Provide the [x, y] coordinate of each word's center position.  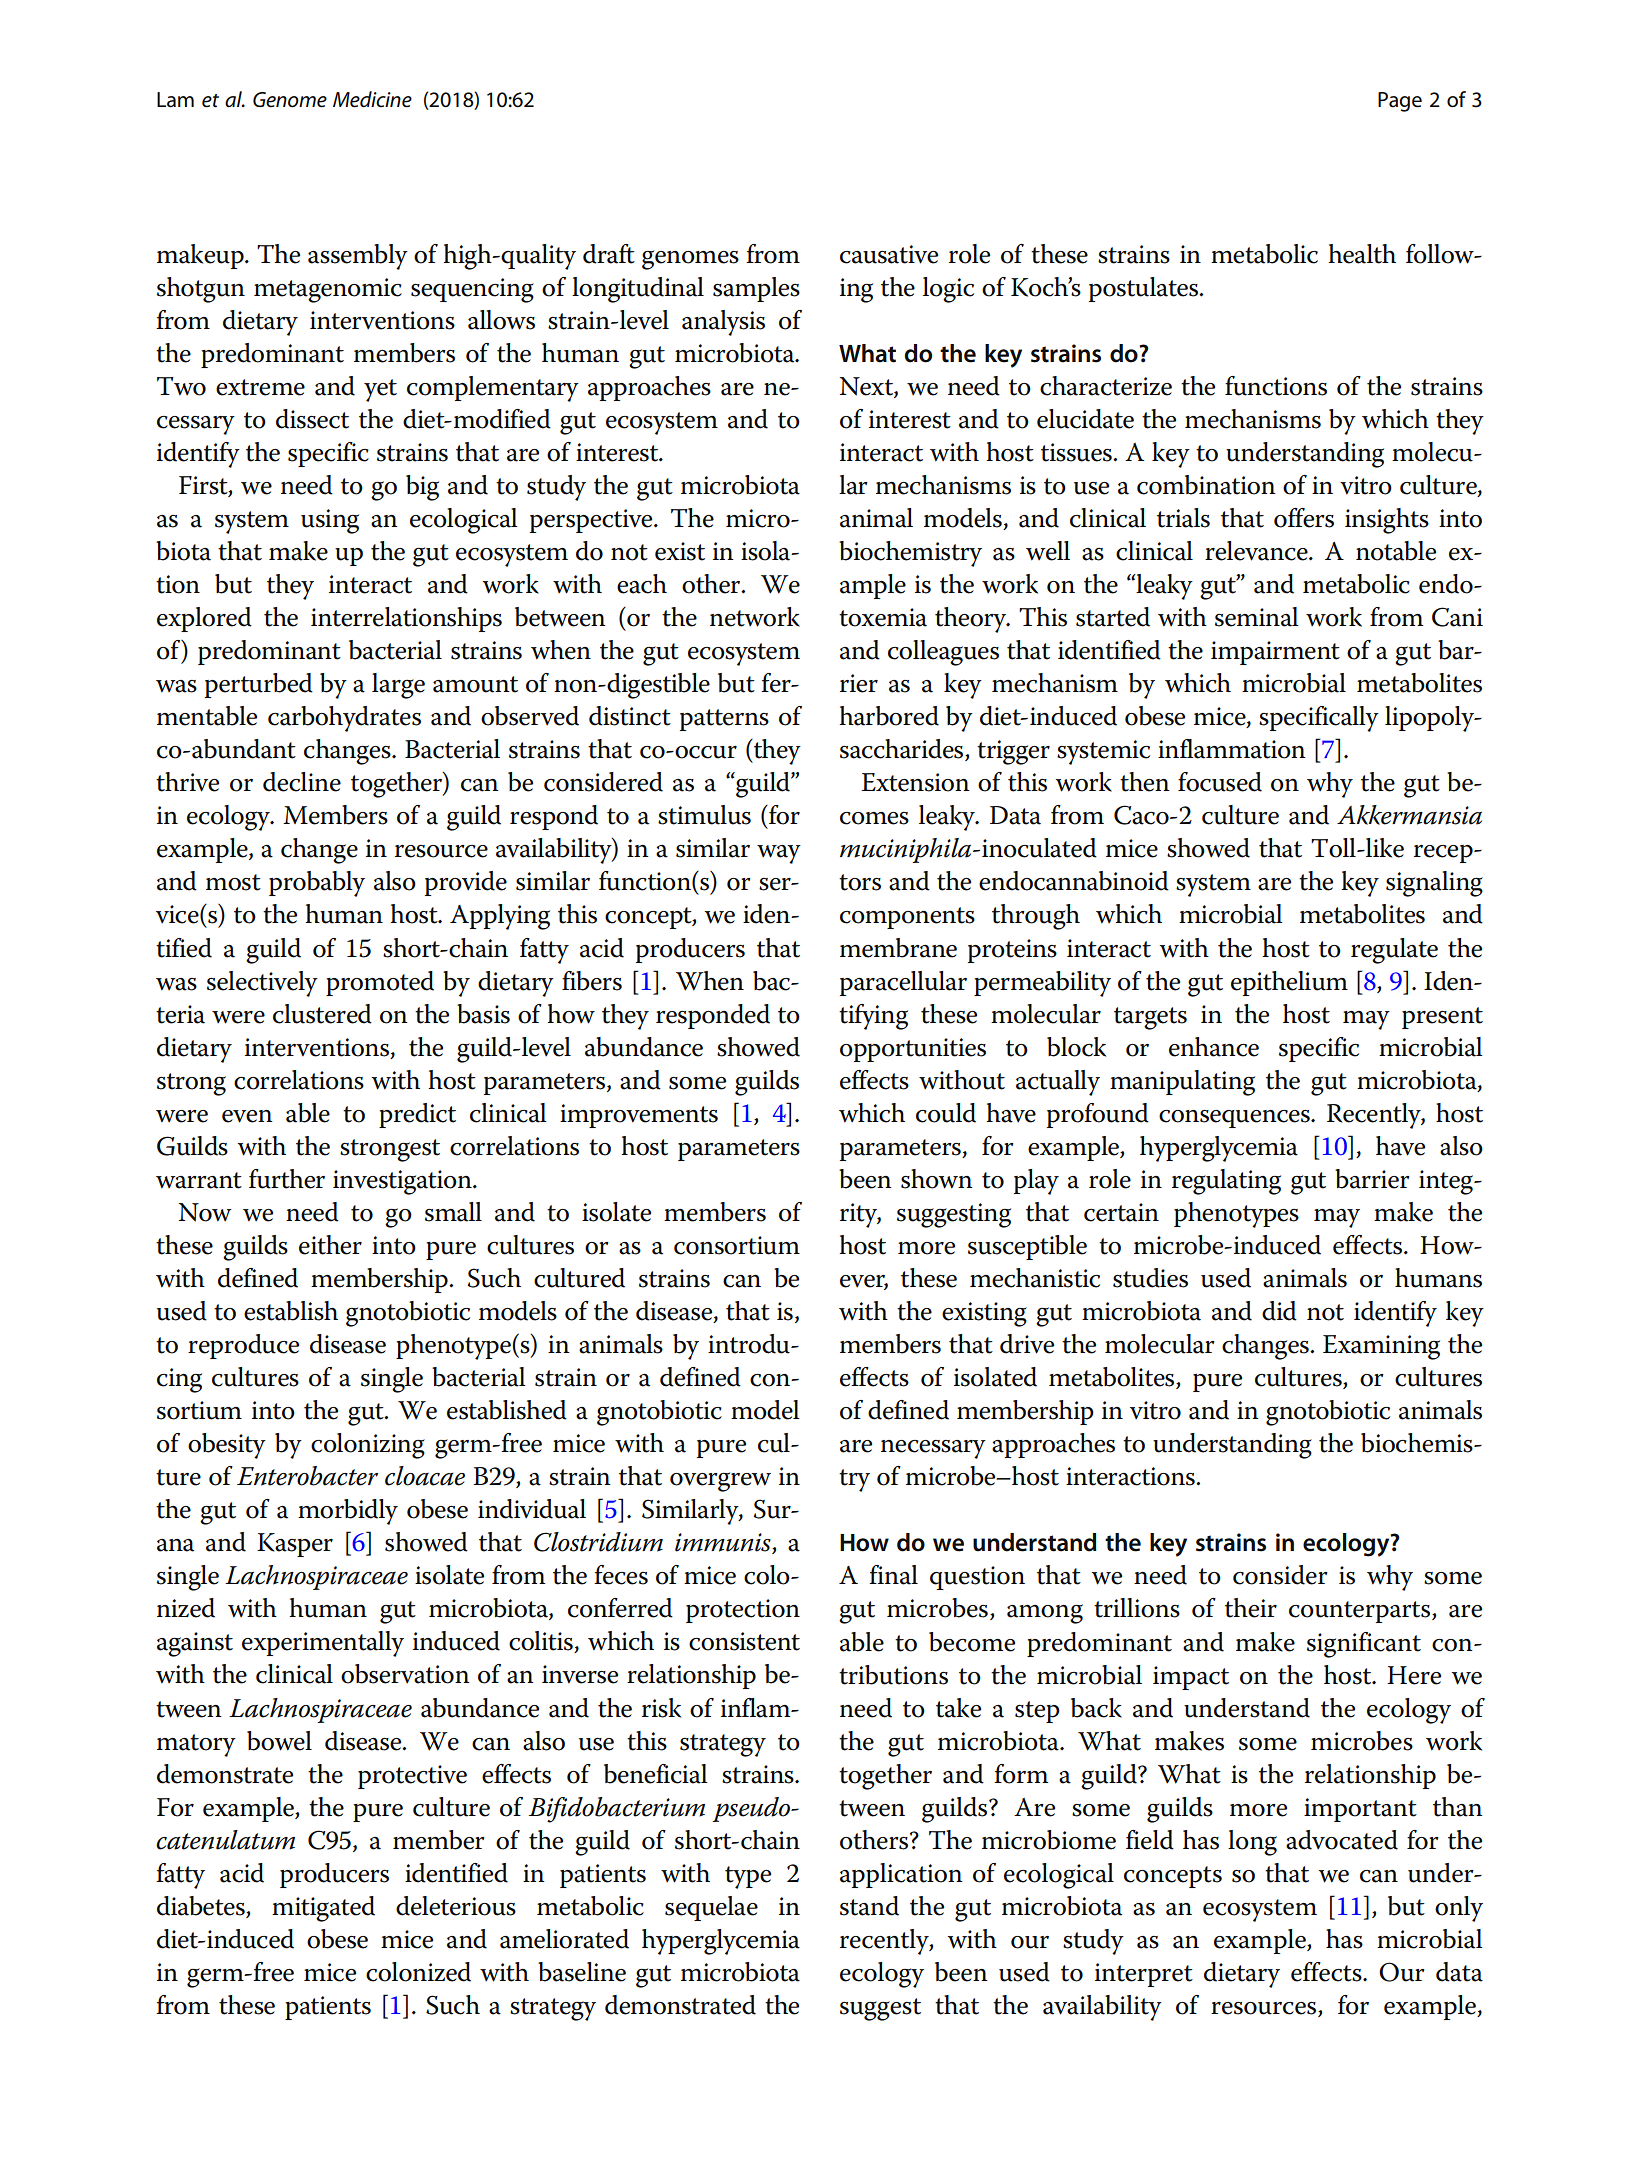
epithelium [1289, 983]
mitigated [323, 1909]
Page [1400, 102]
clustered [322, 1014]
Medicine [372, 99]
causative [889, 254]
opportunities [913, 1050]
